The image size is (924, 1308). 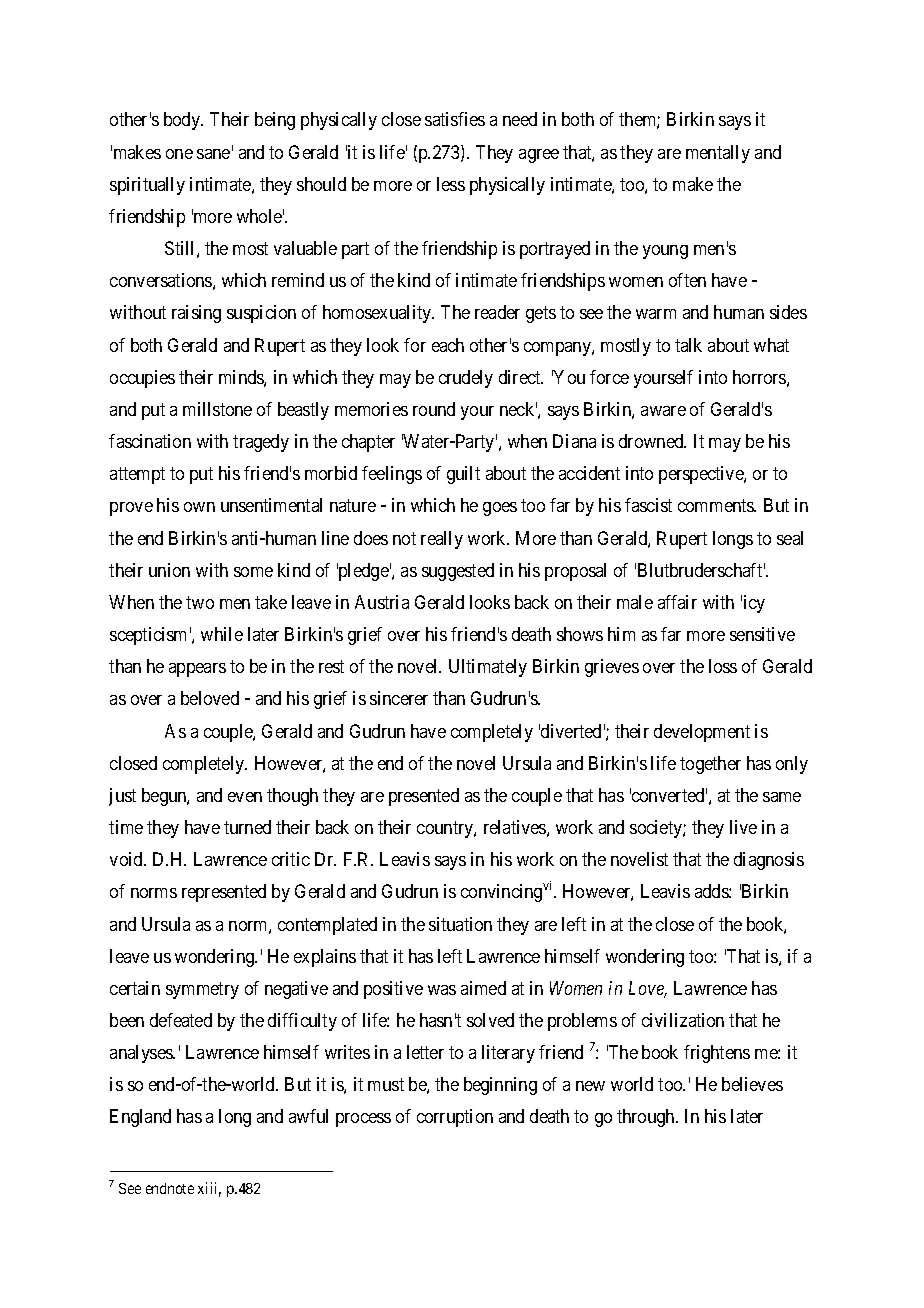 What do you see at coordinates (647, 1118) in the page?
I see `through` at bounding box center [647, 1118].
